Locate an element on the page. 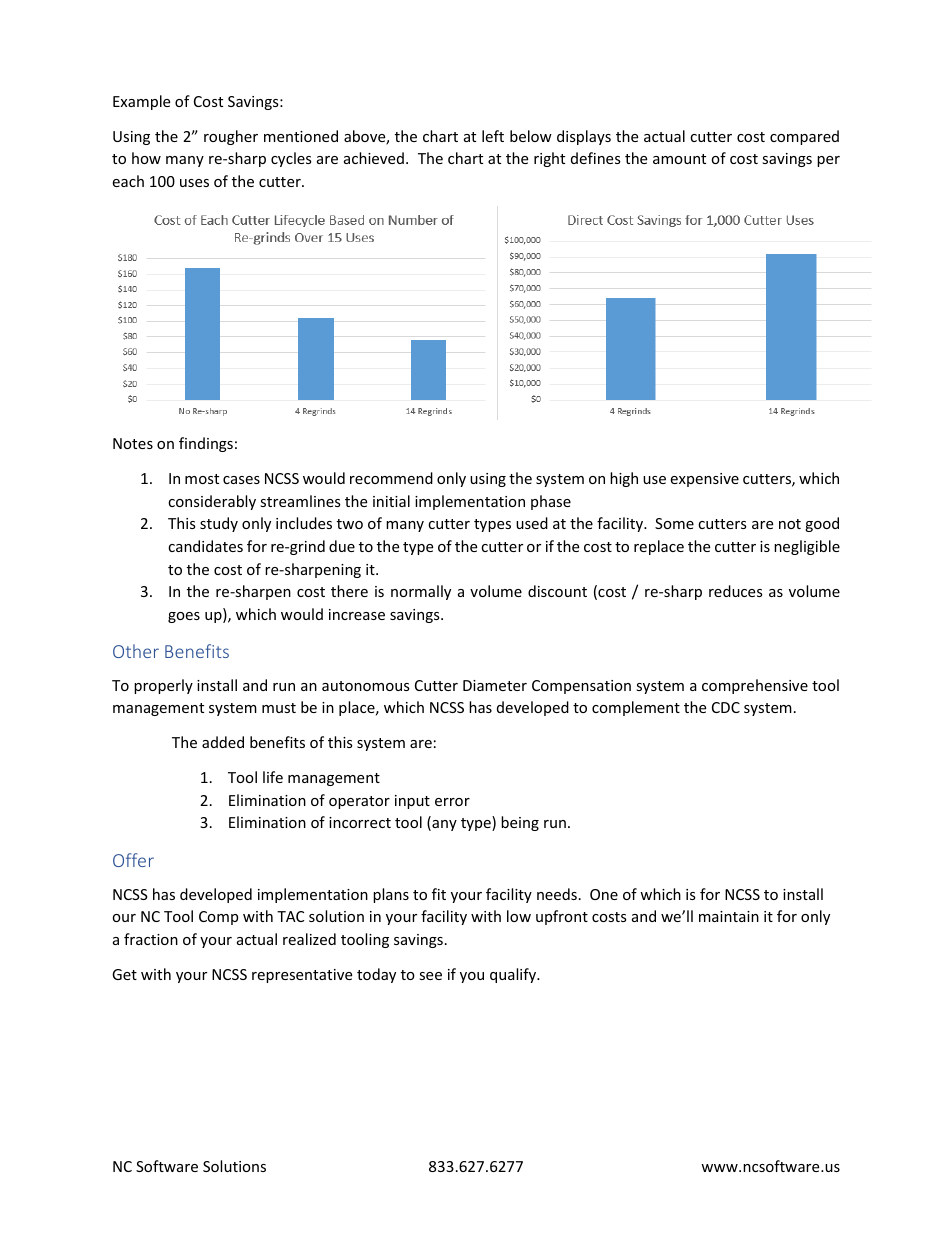 Image resolution: width=952 pixels, height=1233 pixels. candidates is located at coordinates (205, 546).
